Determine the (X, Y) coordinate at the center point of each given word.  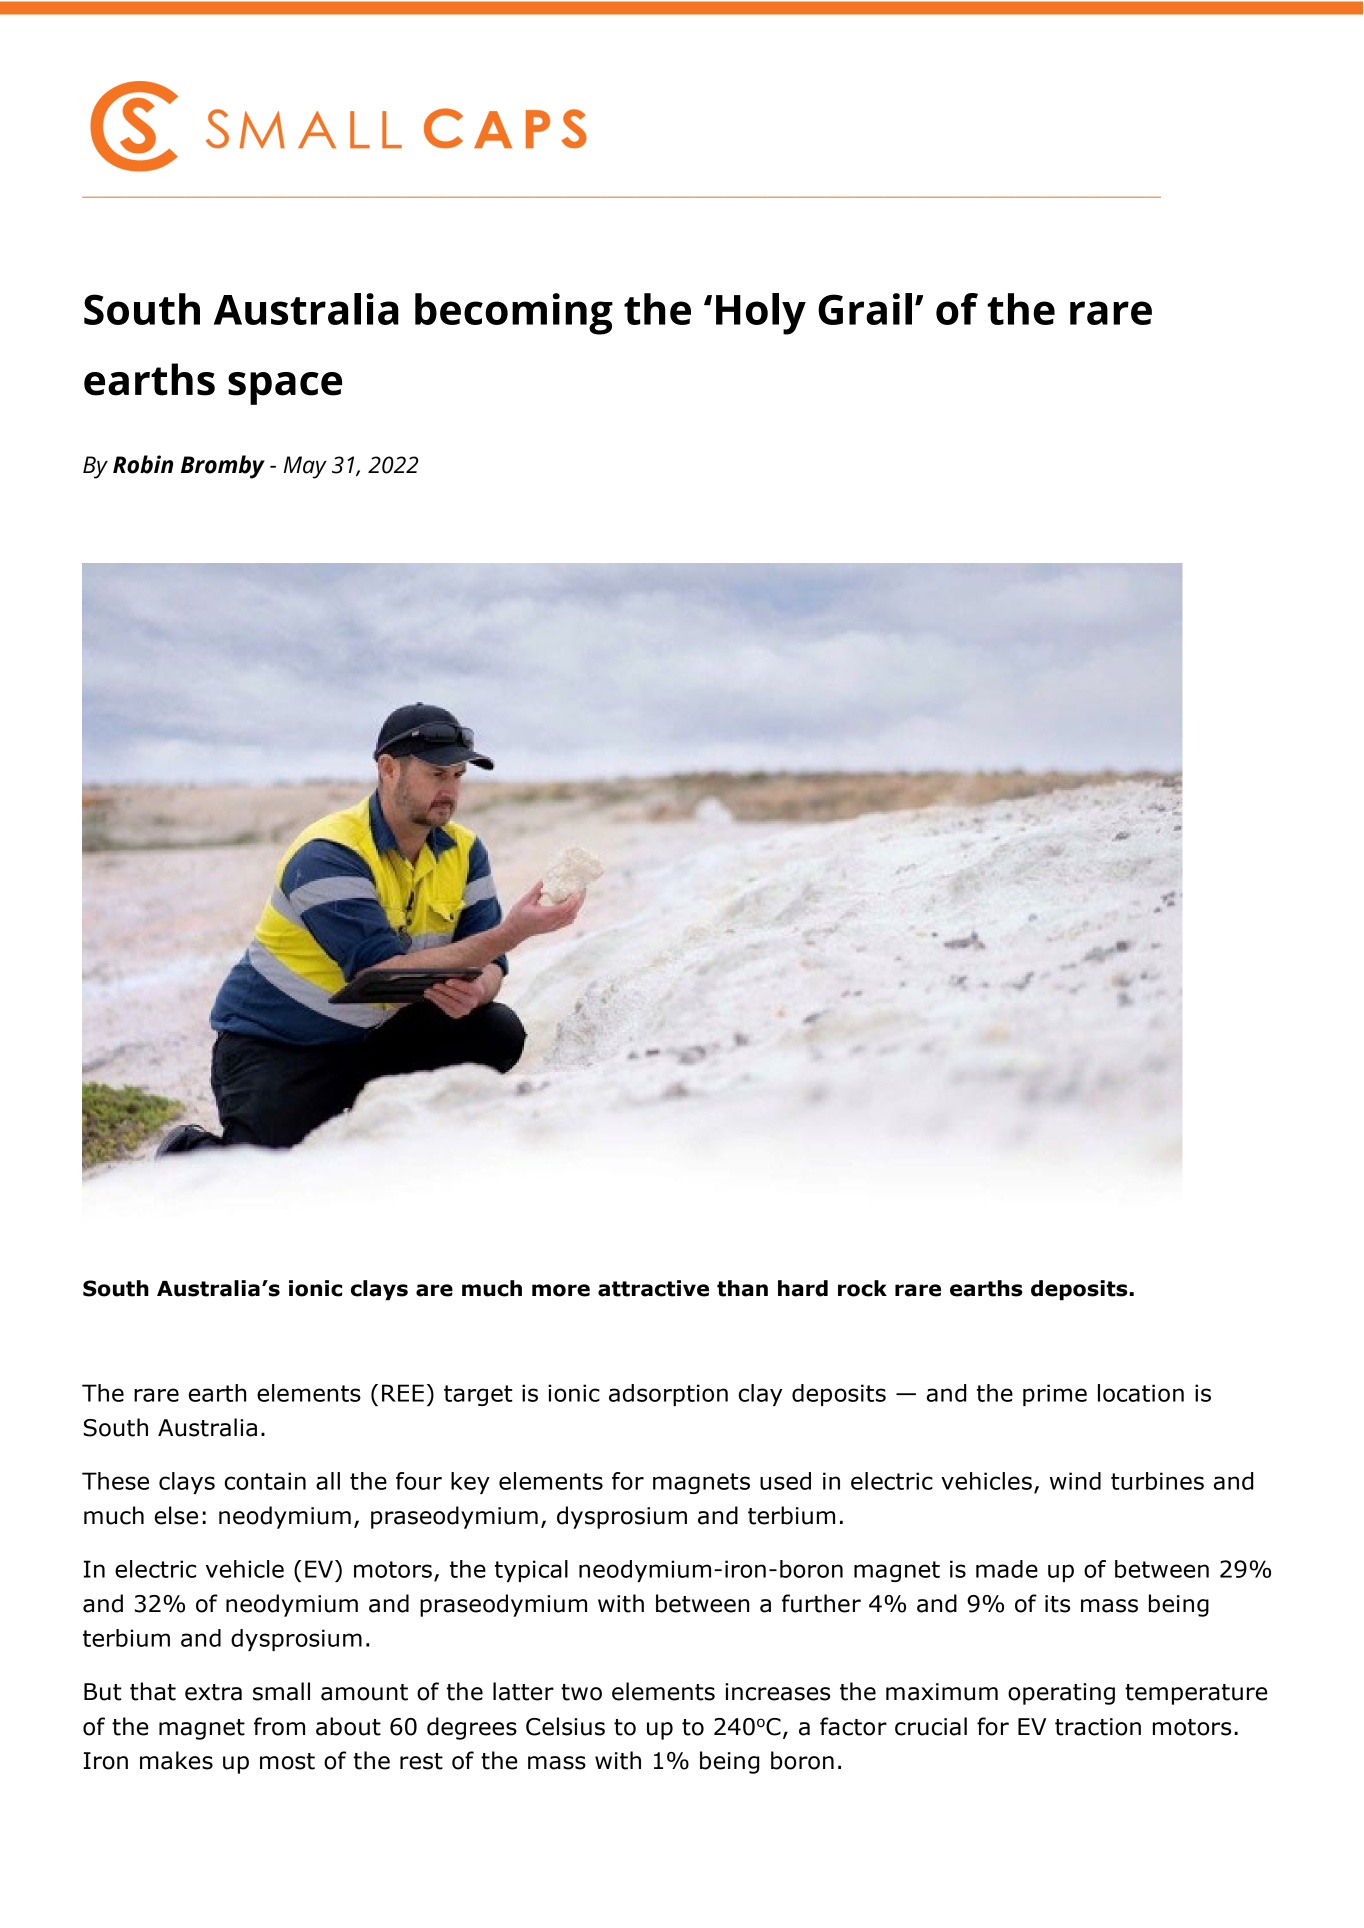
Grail (865, 309)
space (285, 388)
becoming (514, 314)
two (581, 1692)
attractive (653, 1288)
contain (265, 1481)
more (561, 1290)
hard (803, 1288)
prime (1055, 1395)
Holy (761, 314)
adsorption (668, 1395)
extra (213, 1692)
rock (862, 1288)
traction (1098, 1727)
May (305, 467)
